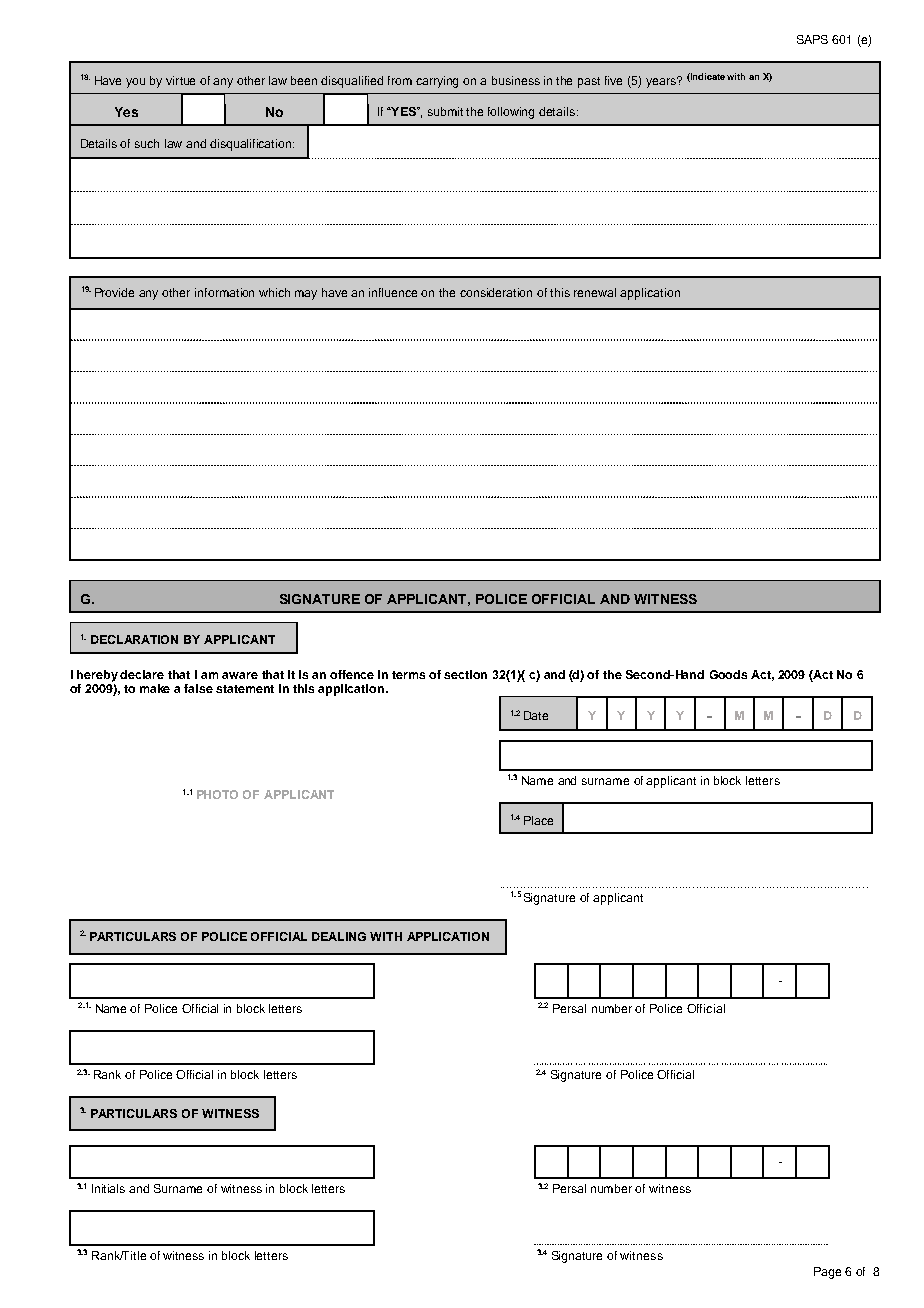  I want to click on section, so click(465, 674).
